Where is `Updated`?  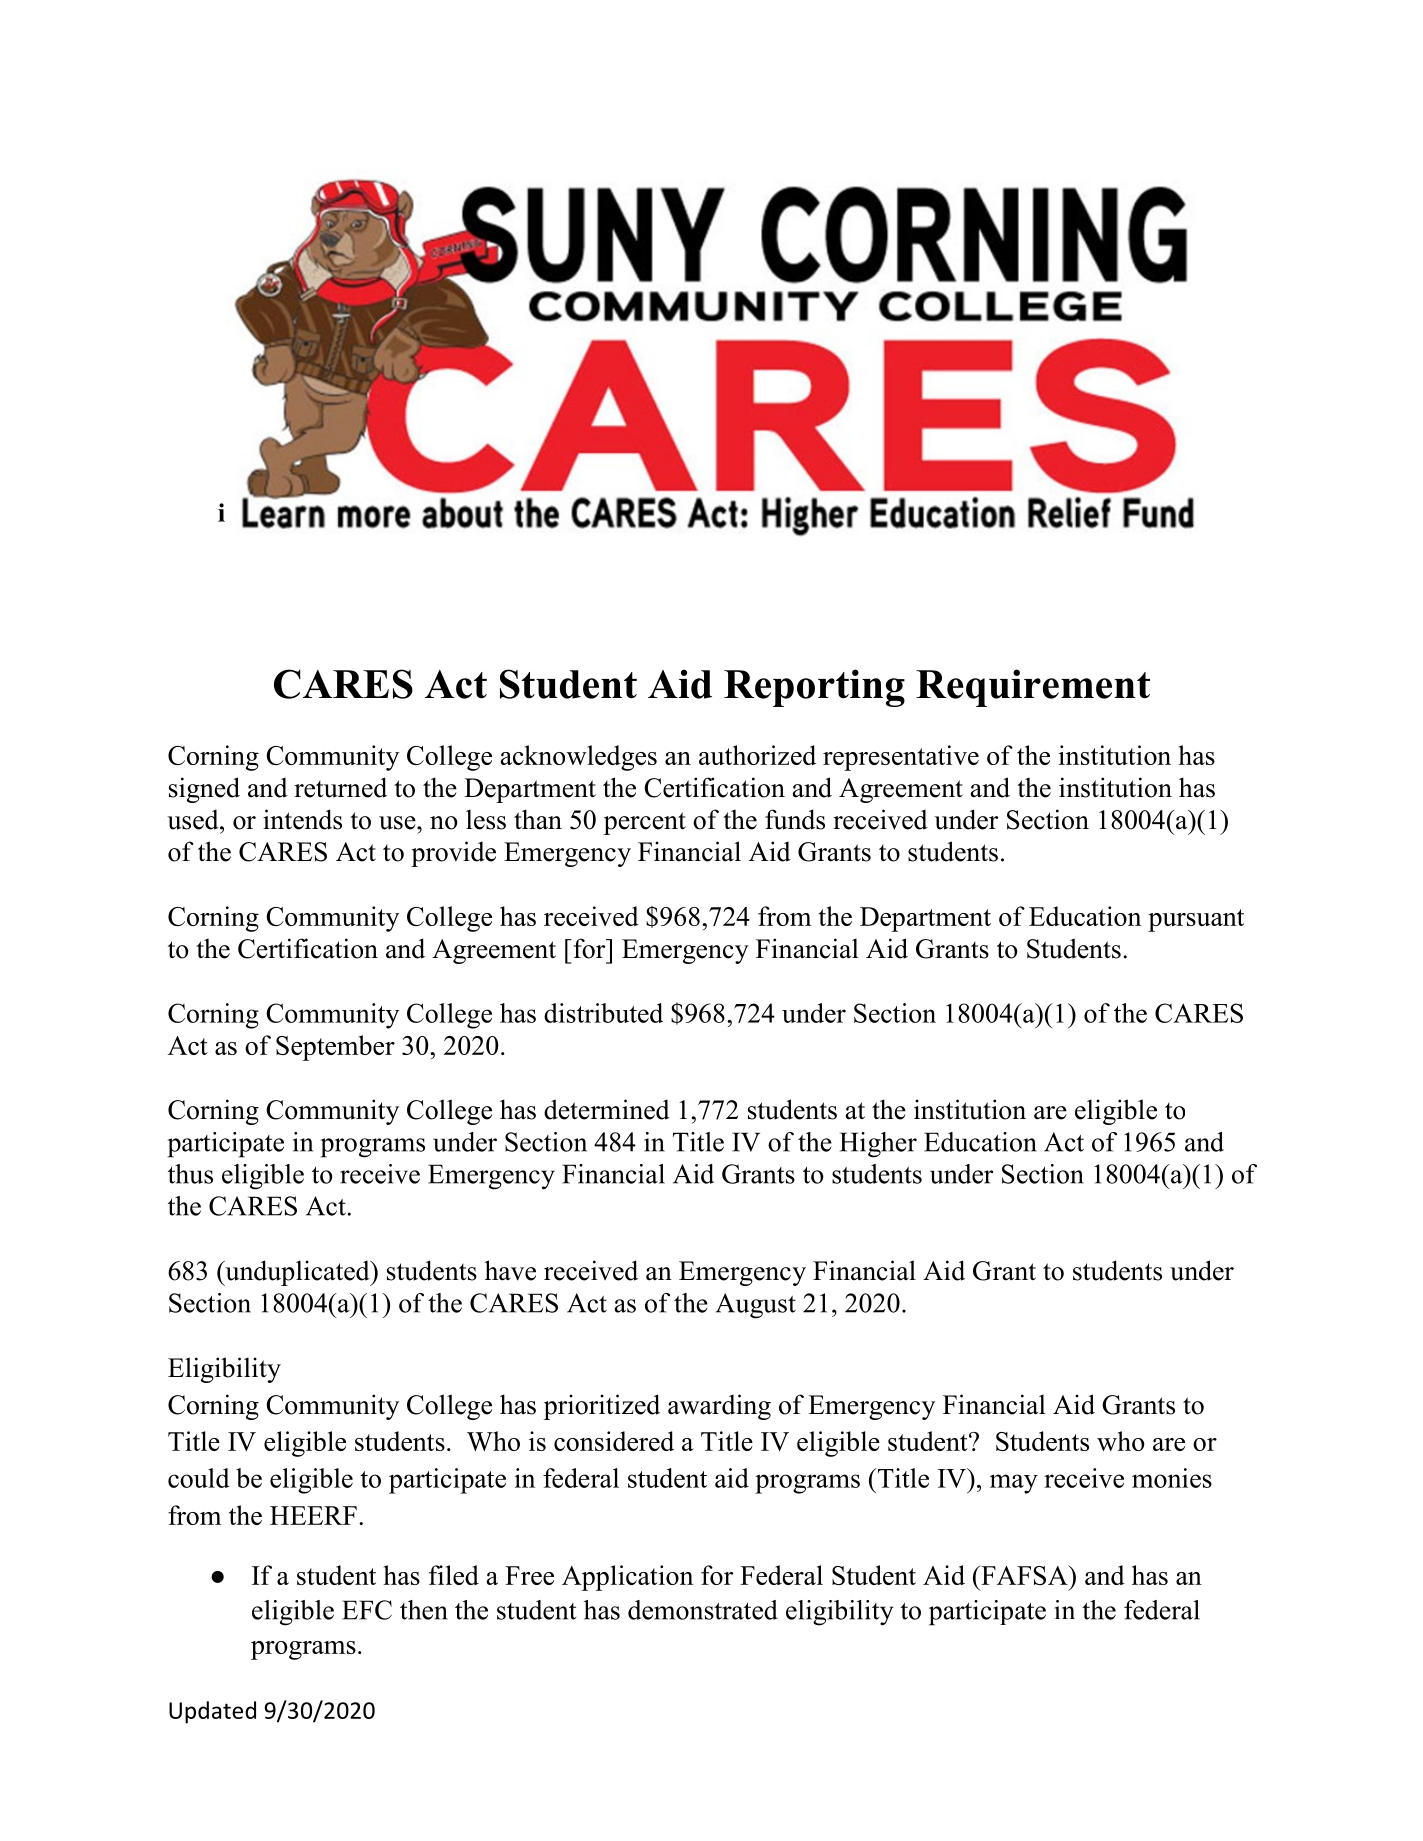
Updated is located at coordinates (212, 1712).
